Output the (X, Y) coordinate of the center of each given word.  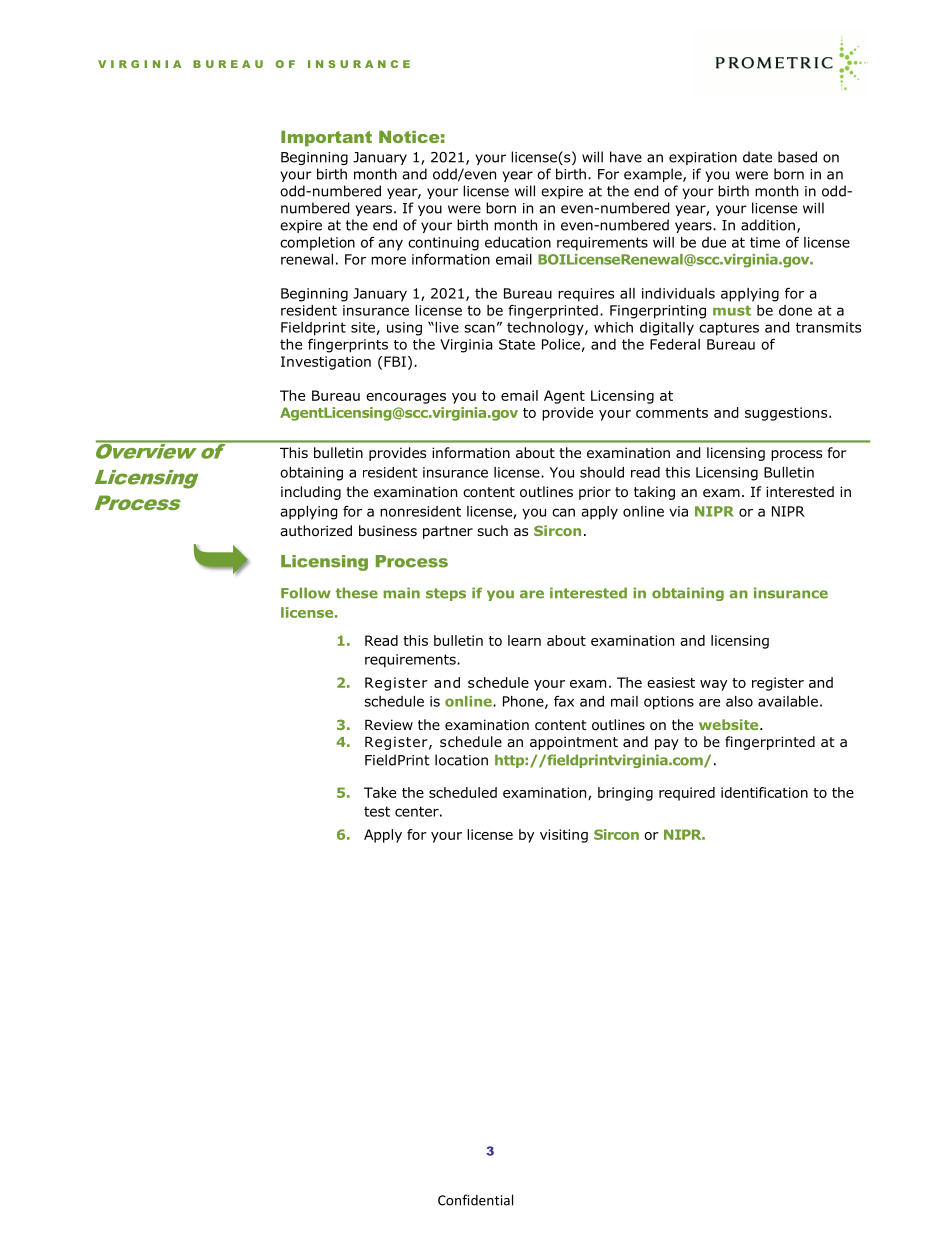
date (757, 157)
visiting (564, 836)
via (678, 511)
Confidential (475, 1200)
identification (764, 792)
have (626, 157)
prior (595, 493)
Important (326, 139)
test (377, 811)
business (388, 530)
